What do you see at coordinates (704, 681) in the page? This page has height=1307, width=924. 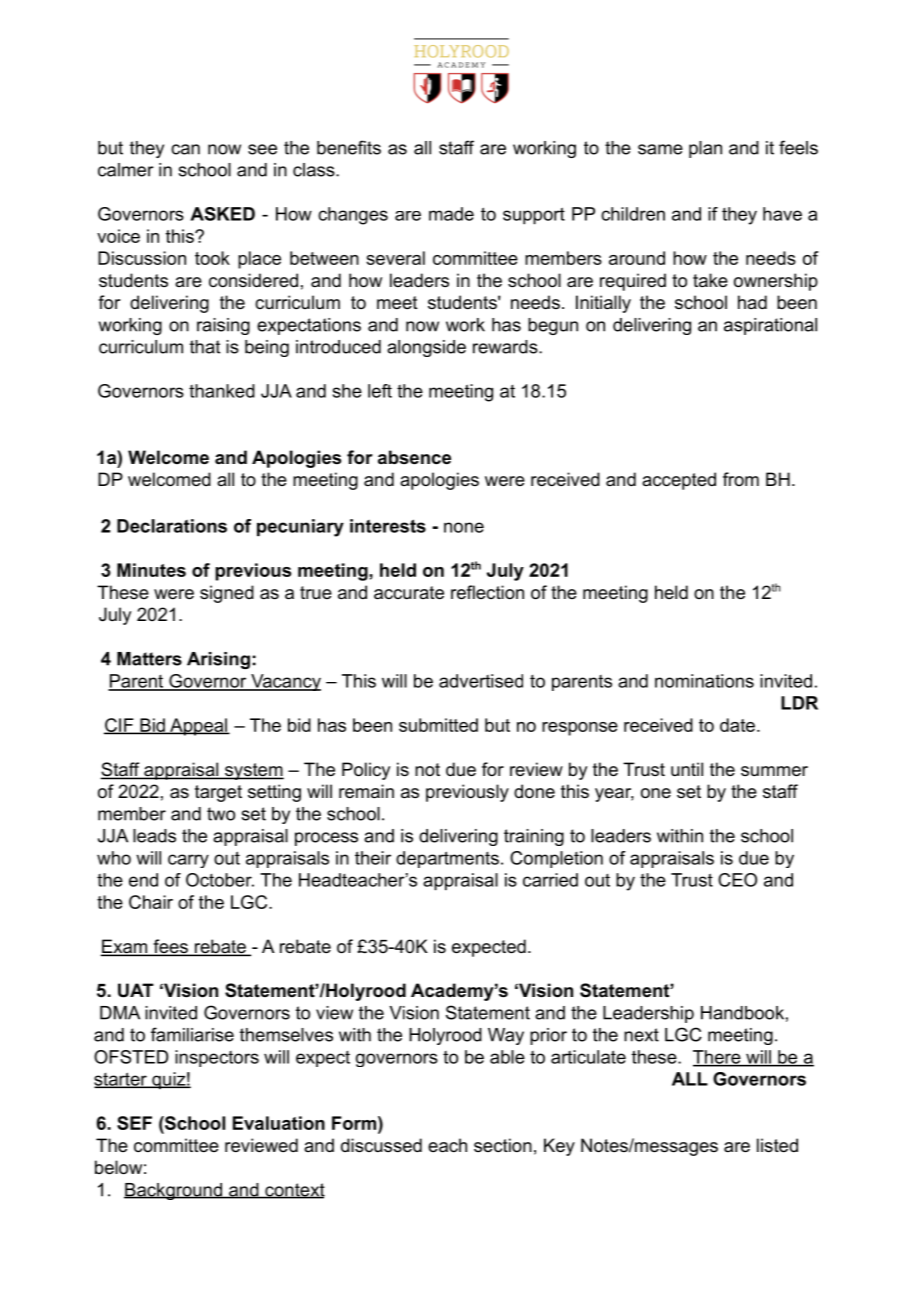 I see `nominations` at bounding box center [704, 681].
